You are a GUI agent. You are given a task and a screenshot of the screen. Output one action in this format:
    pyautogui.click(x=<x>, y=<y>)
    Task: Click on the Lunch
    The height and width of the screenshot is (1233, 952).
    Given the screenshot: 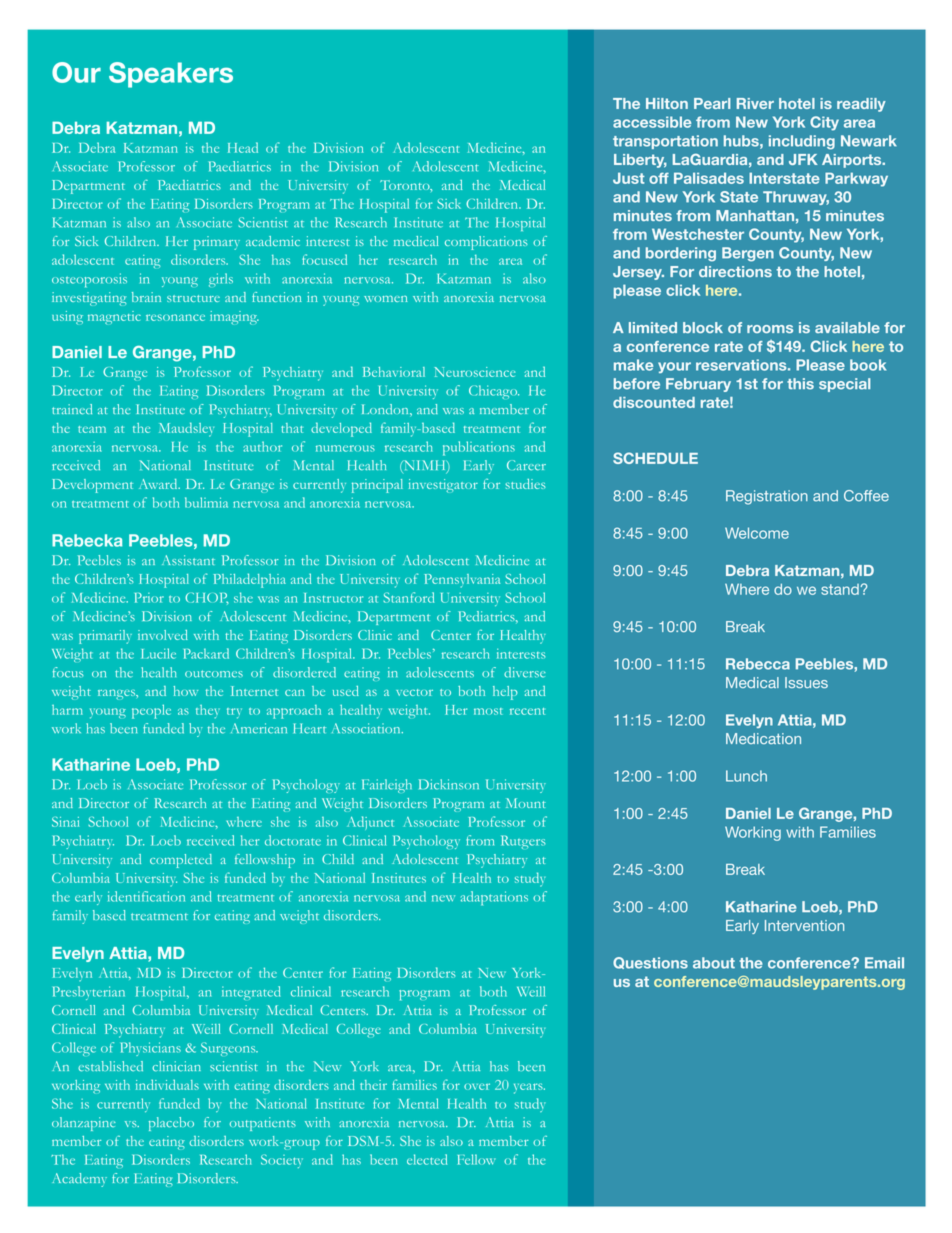 What is the action you would take?
    pyautogui.click(x=746, y=776)
